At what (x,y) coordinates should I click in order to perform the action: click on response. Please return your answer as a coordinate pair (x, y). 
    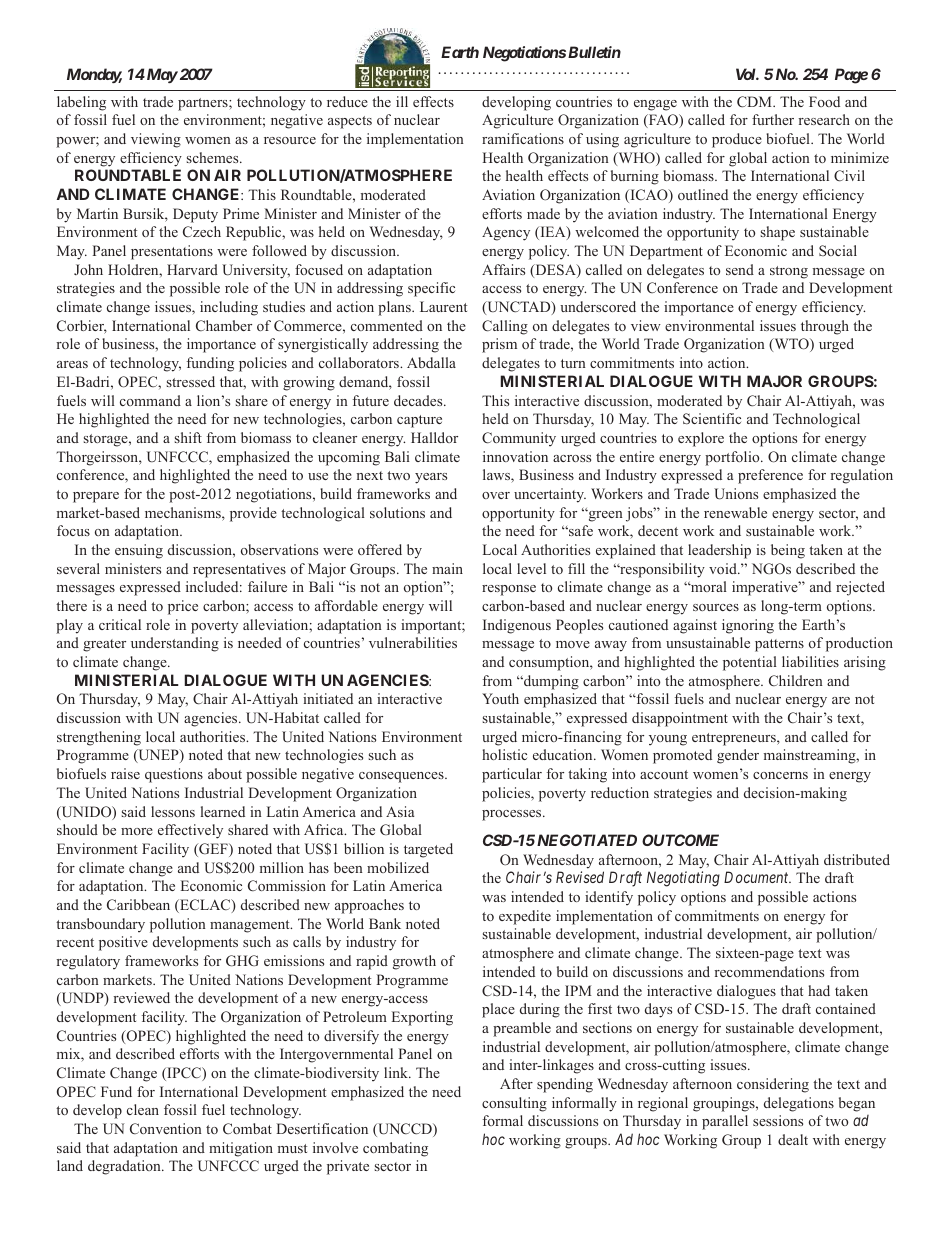
    Looking at the image, I should click on (509, 590).
